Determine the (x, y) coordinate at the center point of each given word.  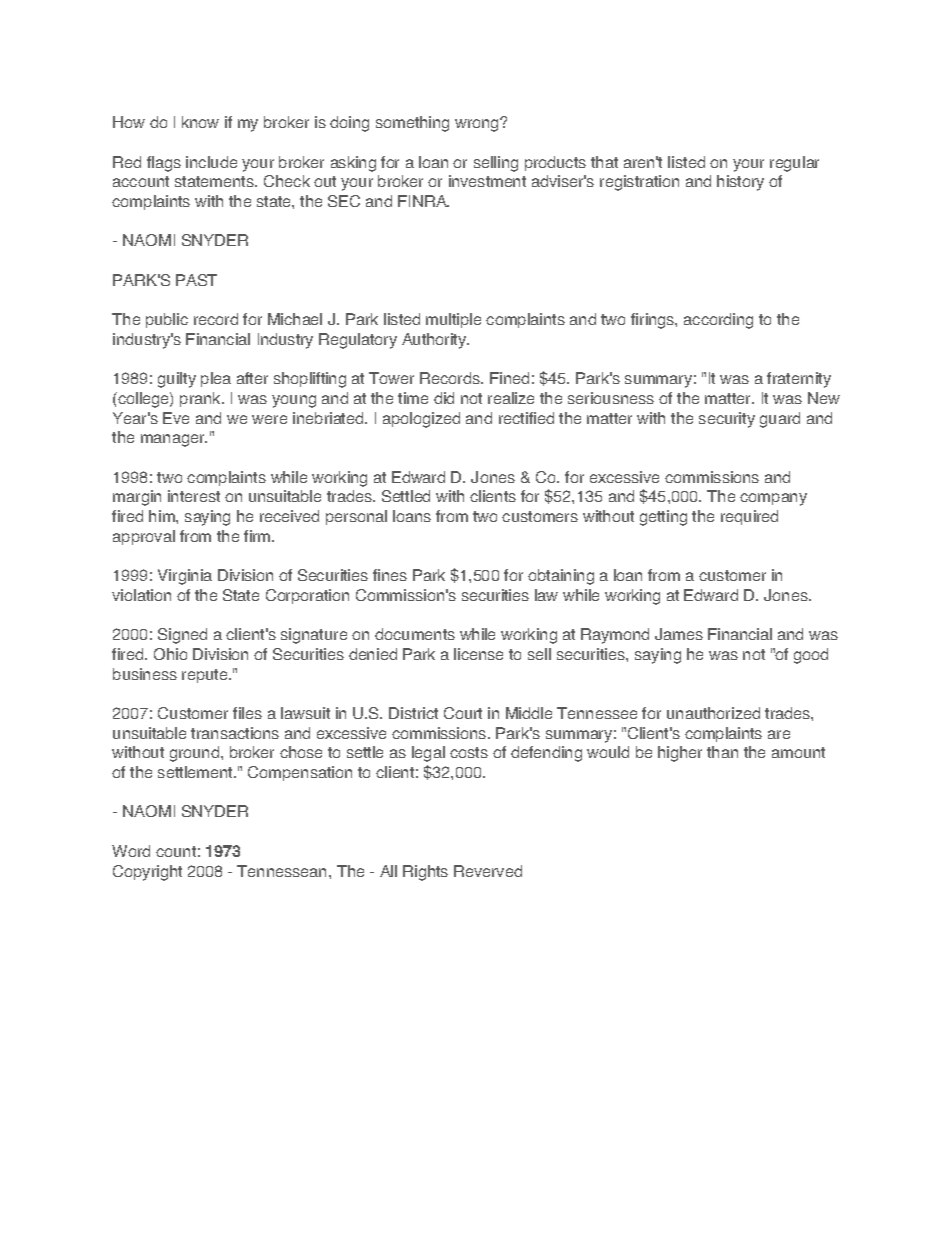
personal (356, 517)
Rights (425, 873)
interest (194, 496)
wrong (478, 125)
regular (794, 164)
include (211, 162)
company (773, 499)
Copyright (147, 873)
